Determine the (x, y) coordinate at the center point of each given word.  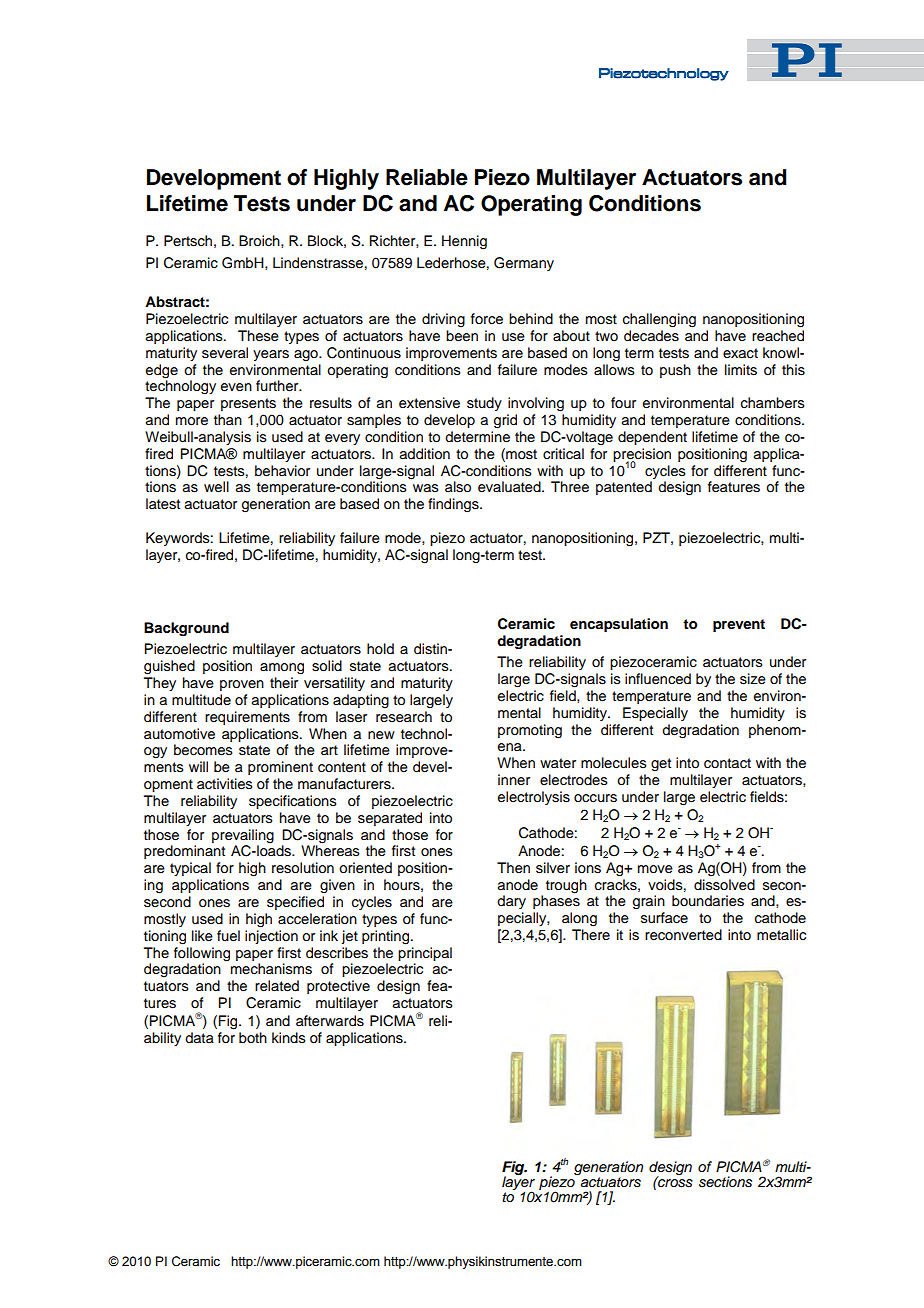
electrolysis (534, 798)
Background (186, 629)
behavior (282, 471)
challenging (659, 320)
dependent (652, 438)
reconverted (683, 935)
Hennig (464, 242)
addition (425, 454)
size (753, 679)
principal (425, 954)
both (253, 1037)
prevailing (243, 836)
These (258, 336)
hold (380, 649)
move (655, 869)
